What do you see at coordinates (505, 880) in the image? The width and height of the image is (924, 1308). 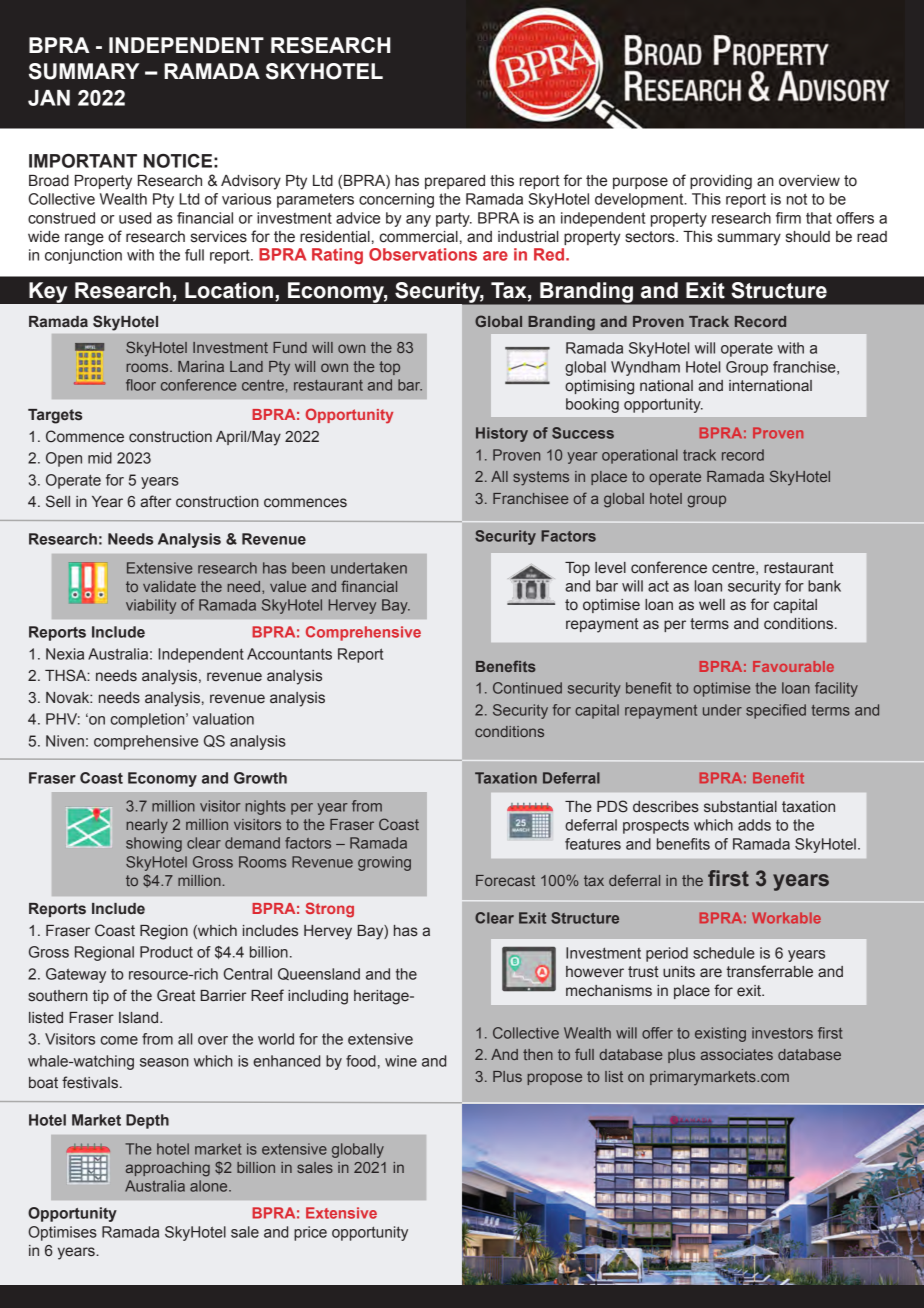 I see `Forecast` at bounding box center [505, 880].
